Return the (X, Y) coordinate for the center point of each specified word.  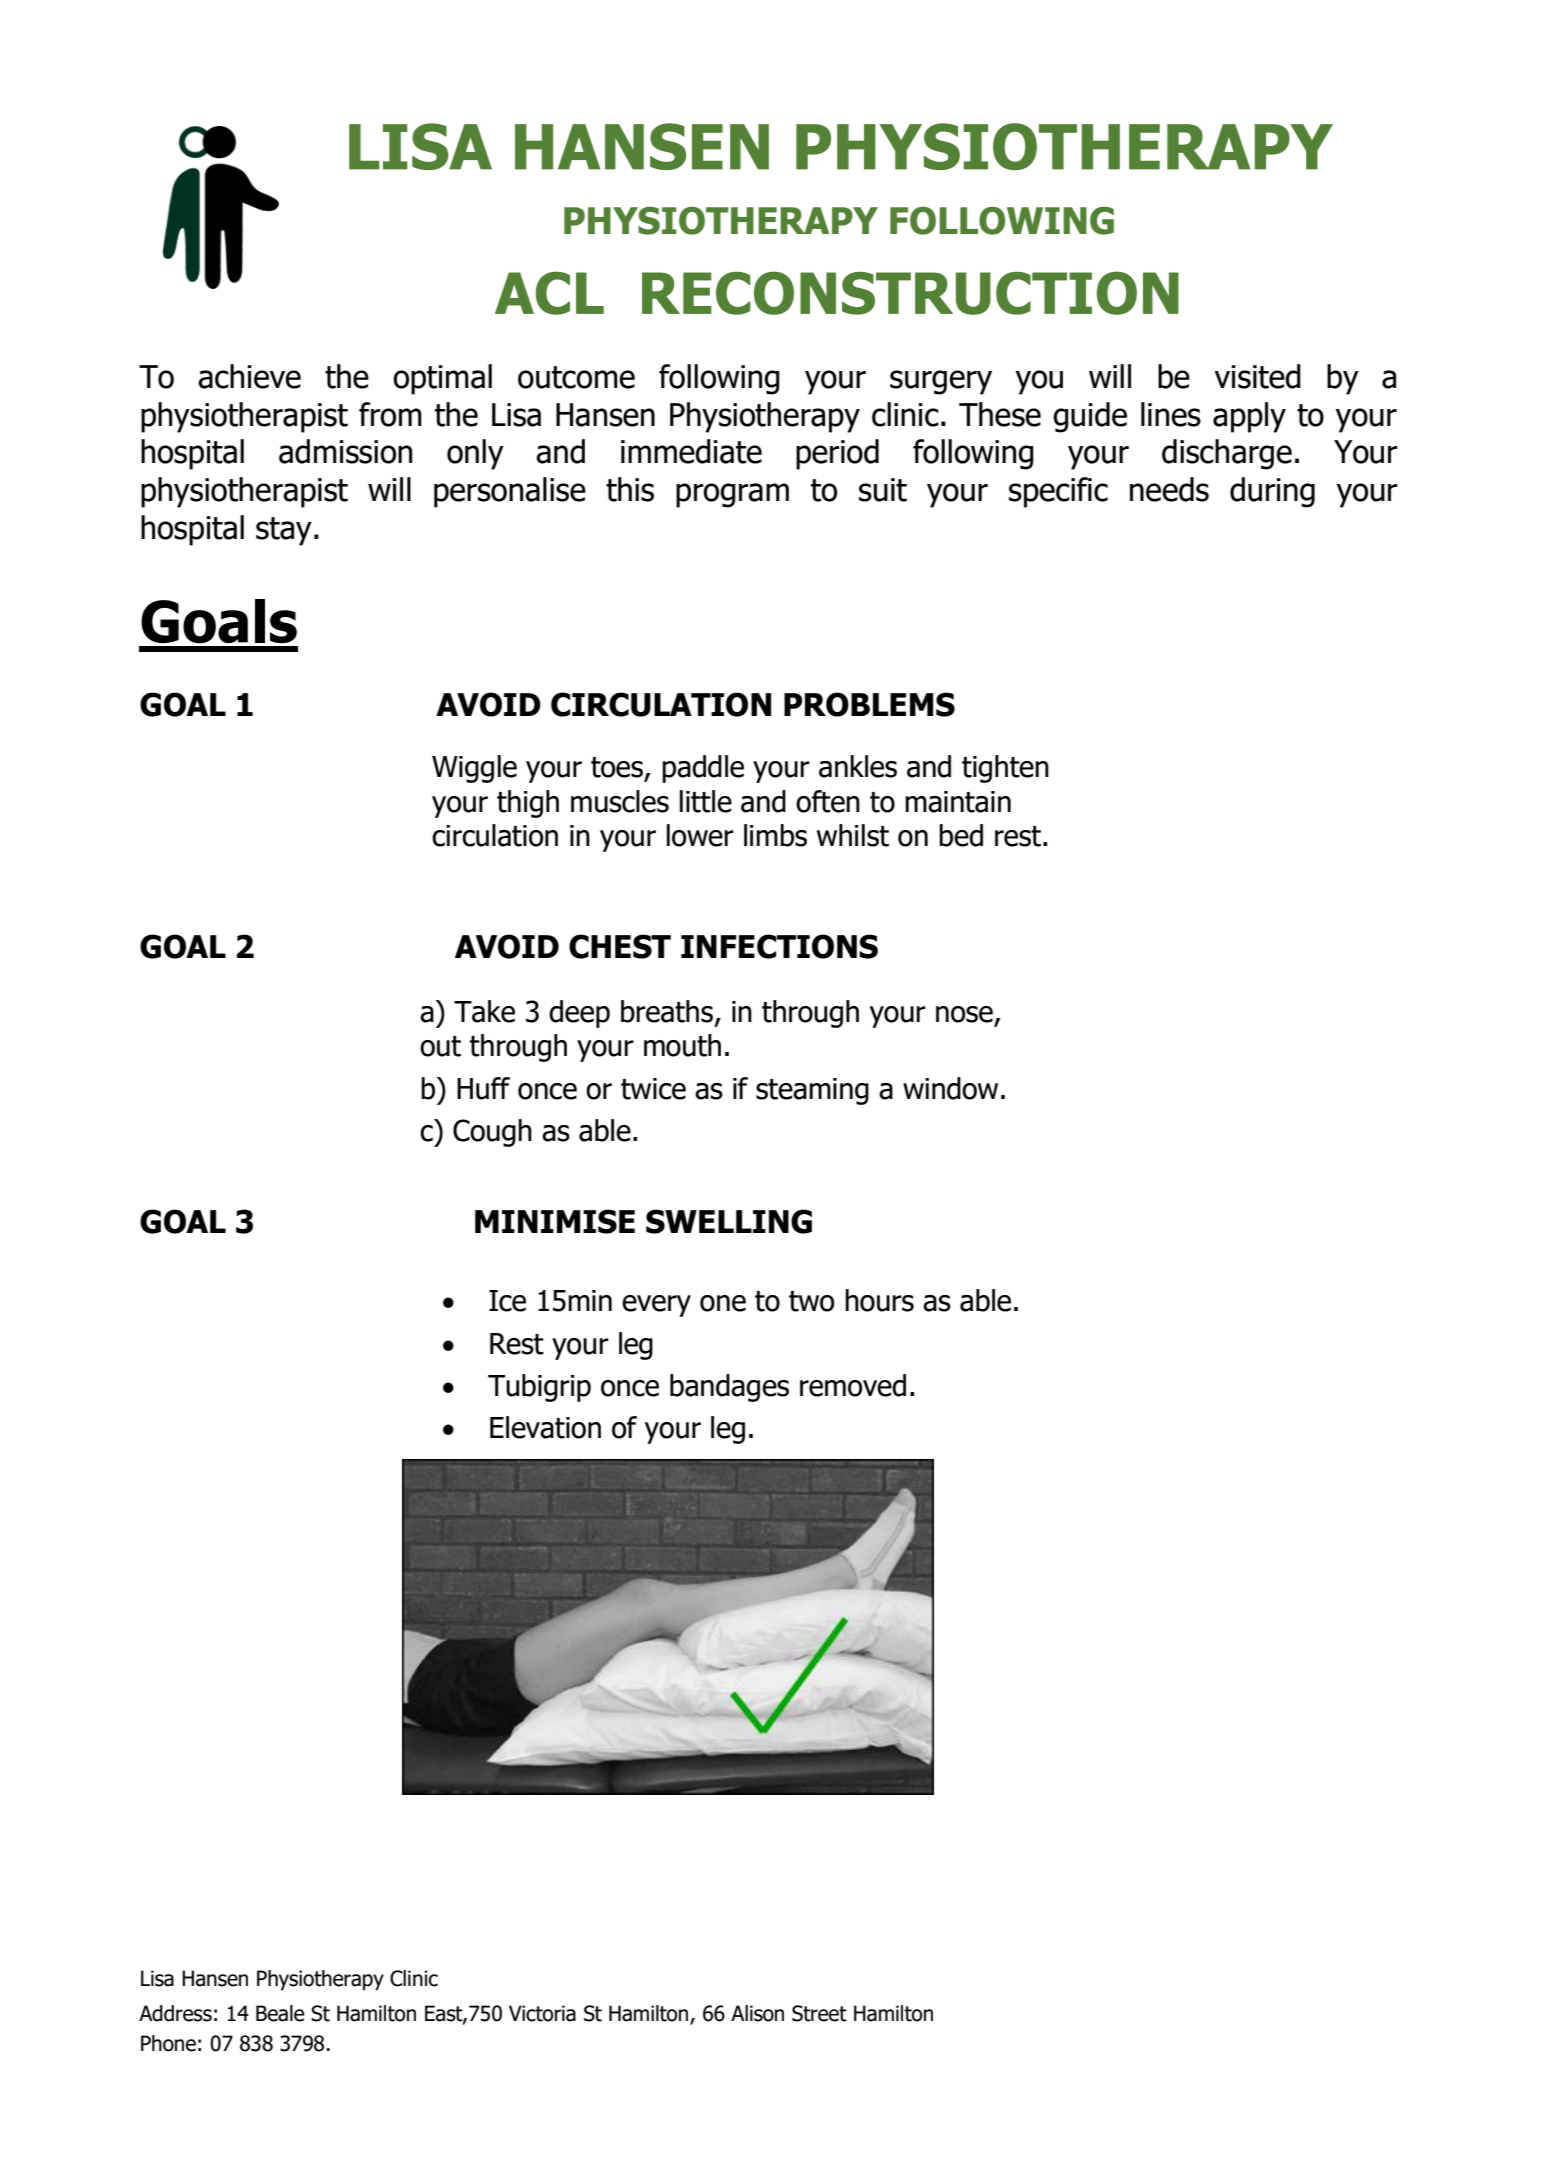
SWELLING (729, 1221)
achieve (249, 376)
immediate (691, 451)
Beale (280, 2013)
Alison (757, 2013)
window (950, 1088)
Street (819, 2013)
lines (1171, 414)
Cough (492, 1133)
